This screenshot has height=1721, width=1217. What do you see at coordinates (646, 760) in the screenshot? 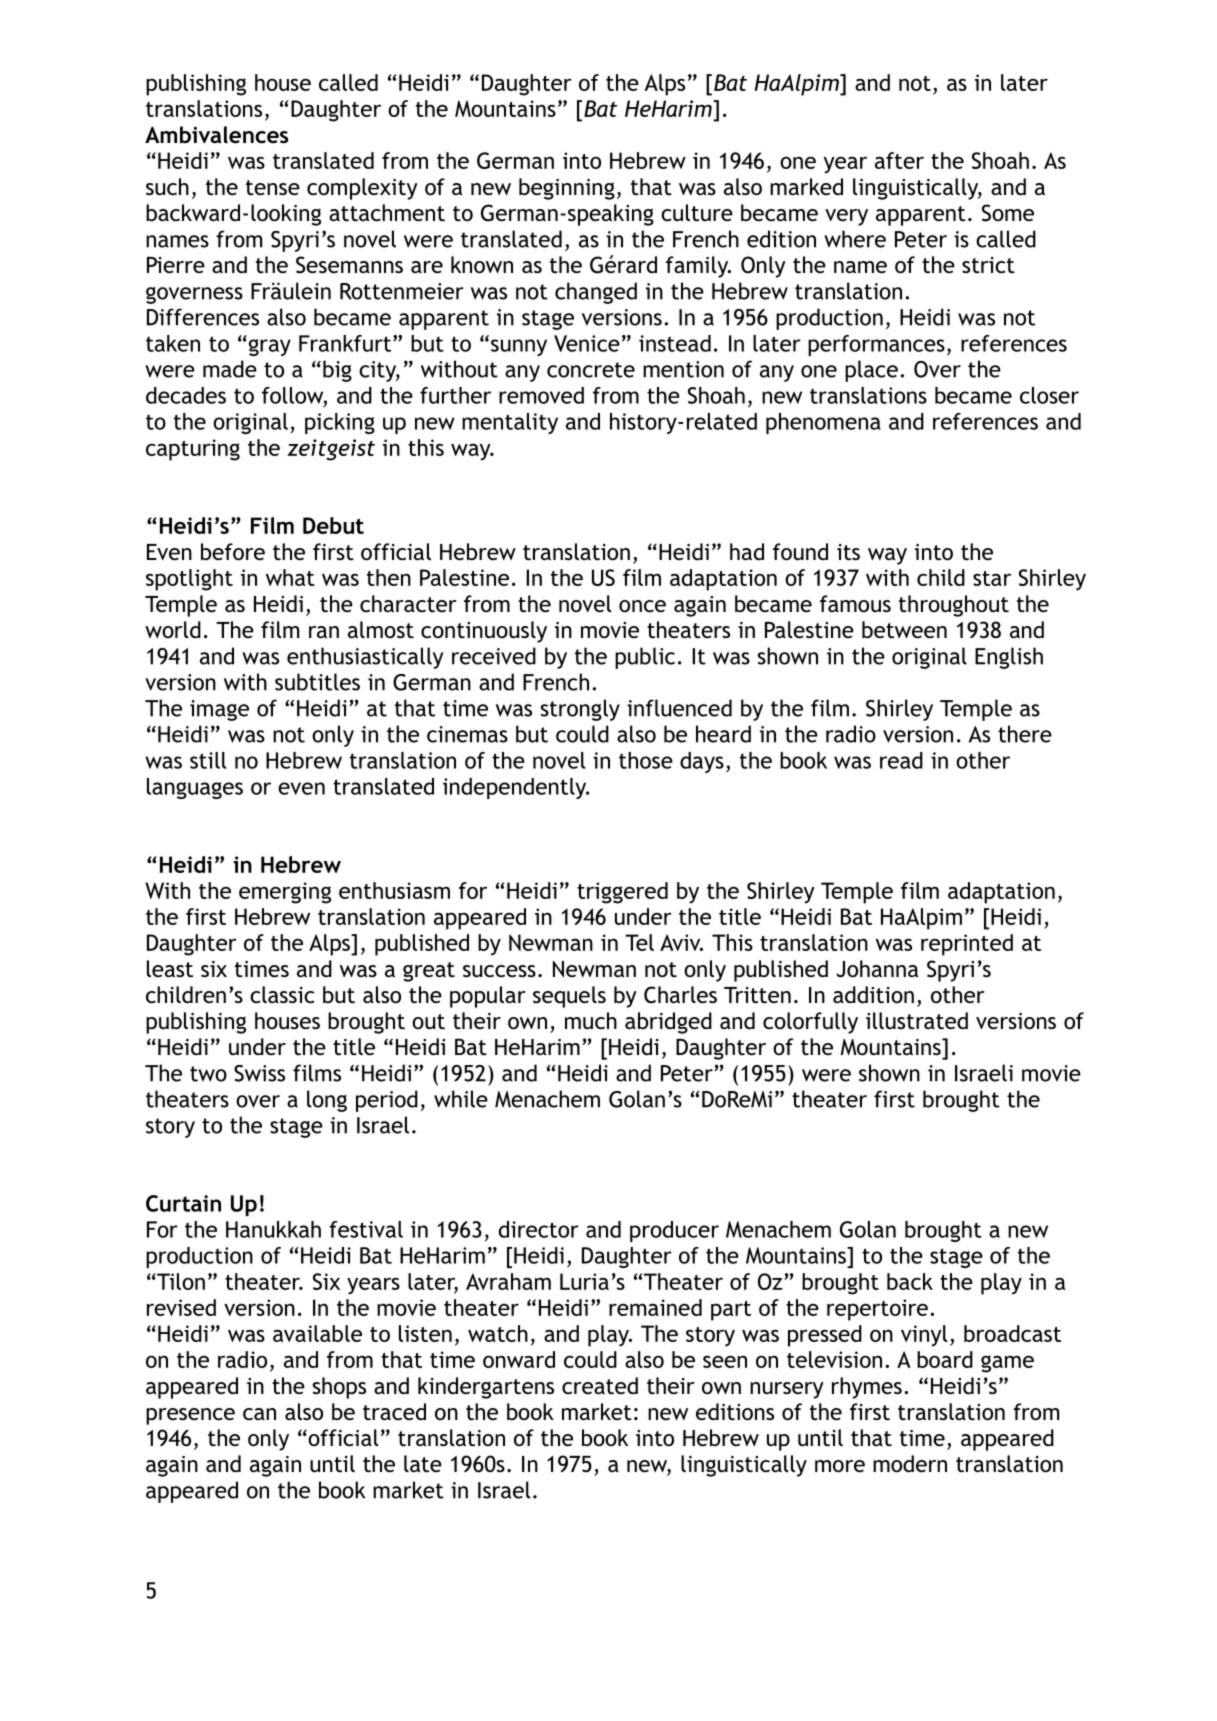
I see `those` at bounding box center [646, 760].
